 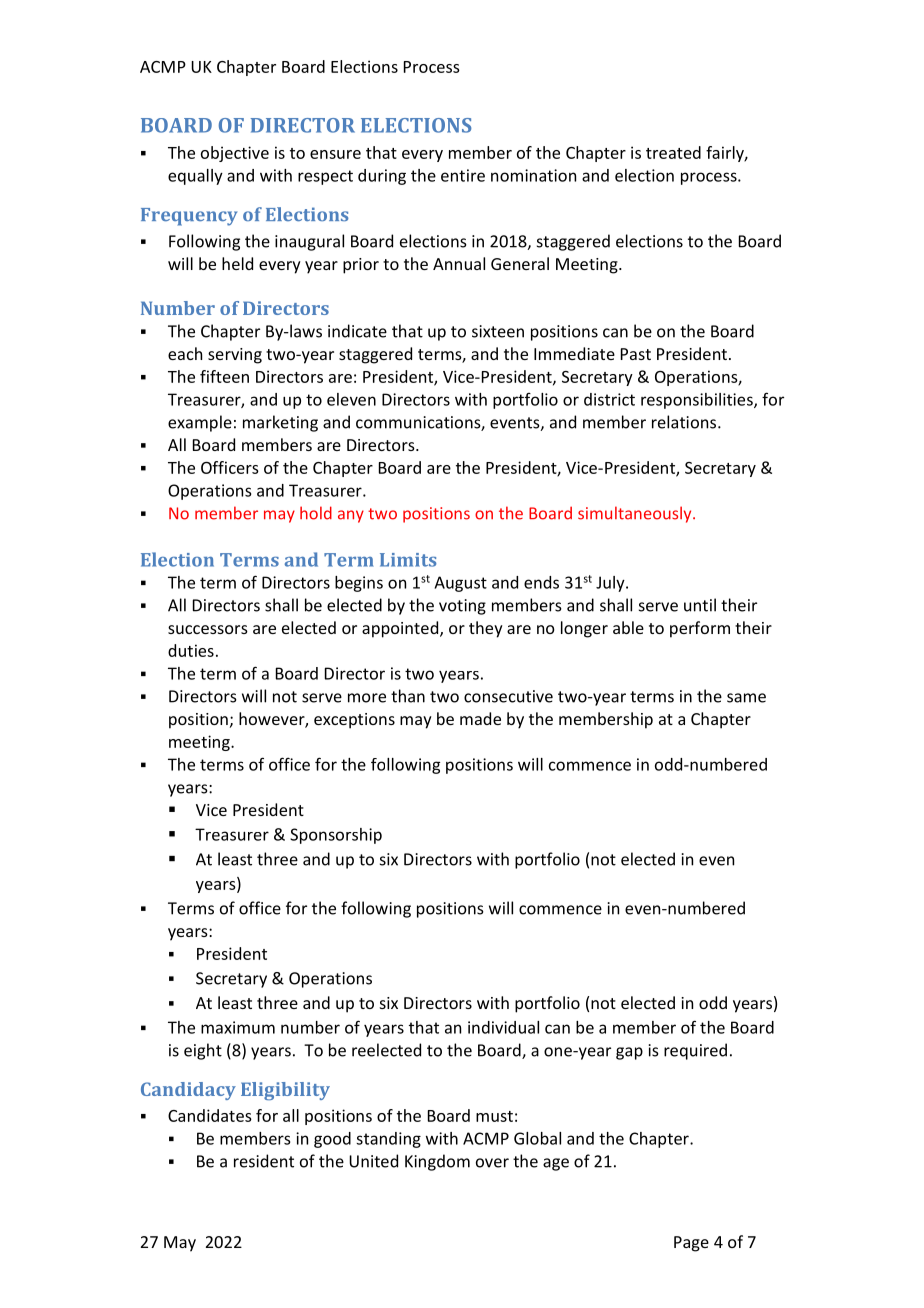 I want to click on treated, so click(x=673, y=152).
